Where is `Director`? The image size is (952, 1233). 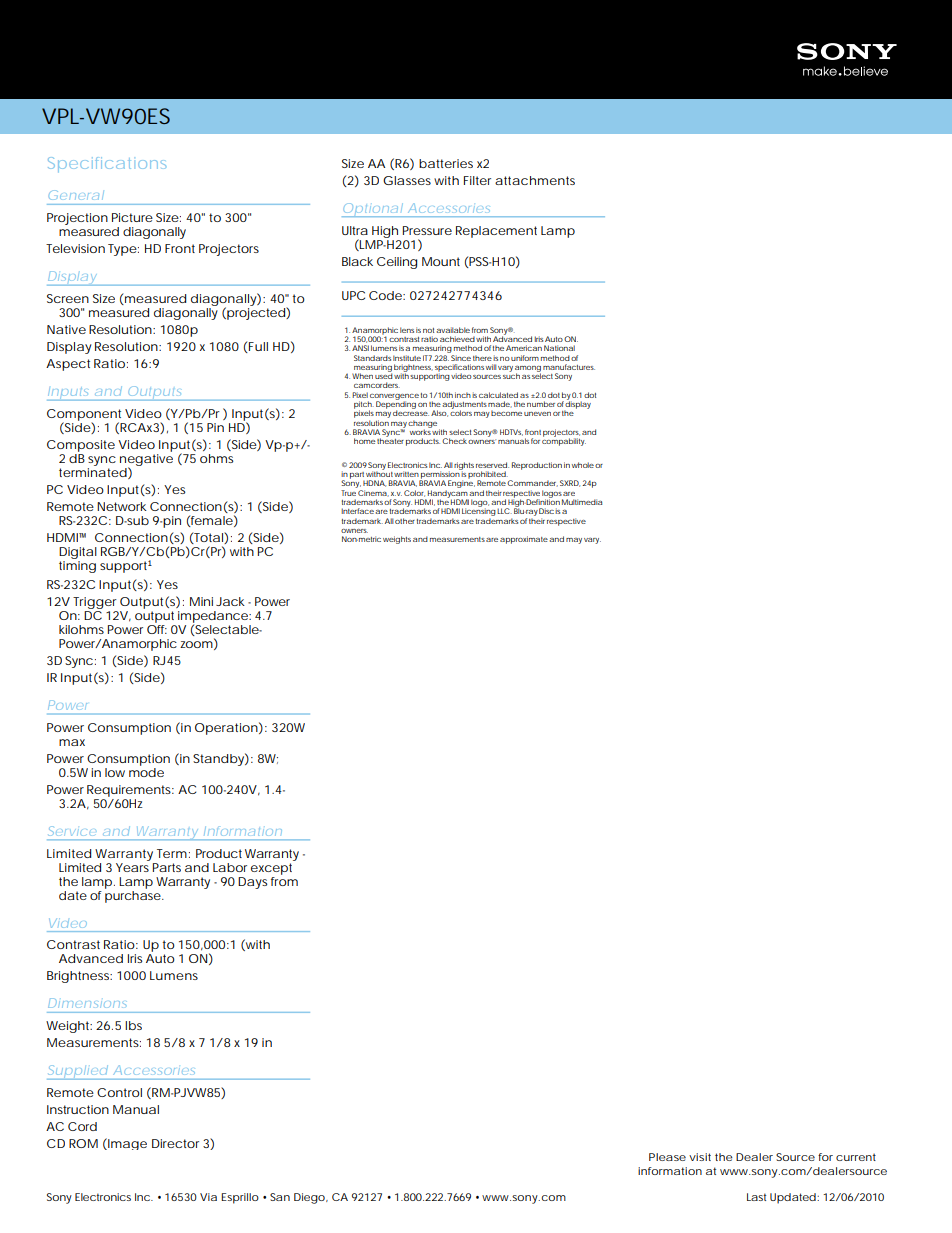 Director is located at coordinates (175, 1143).
